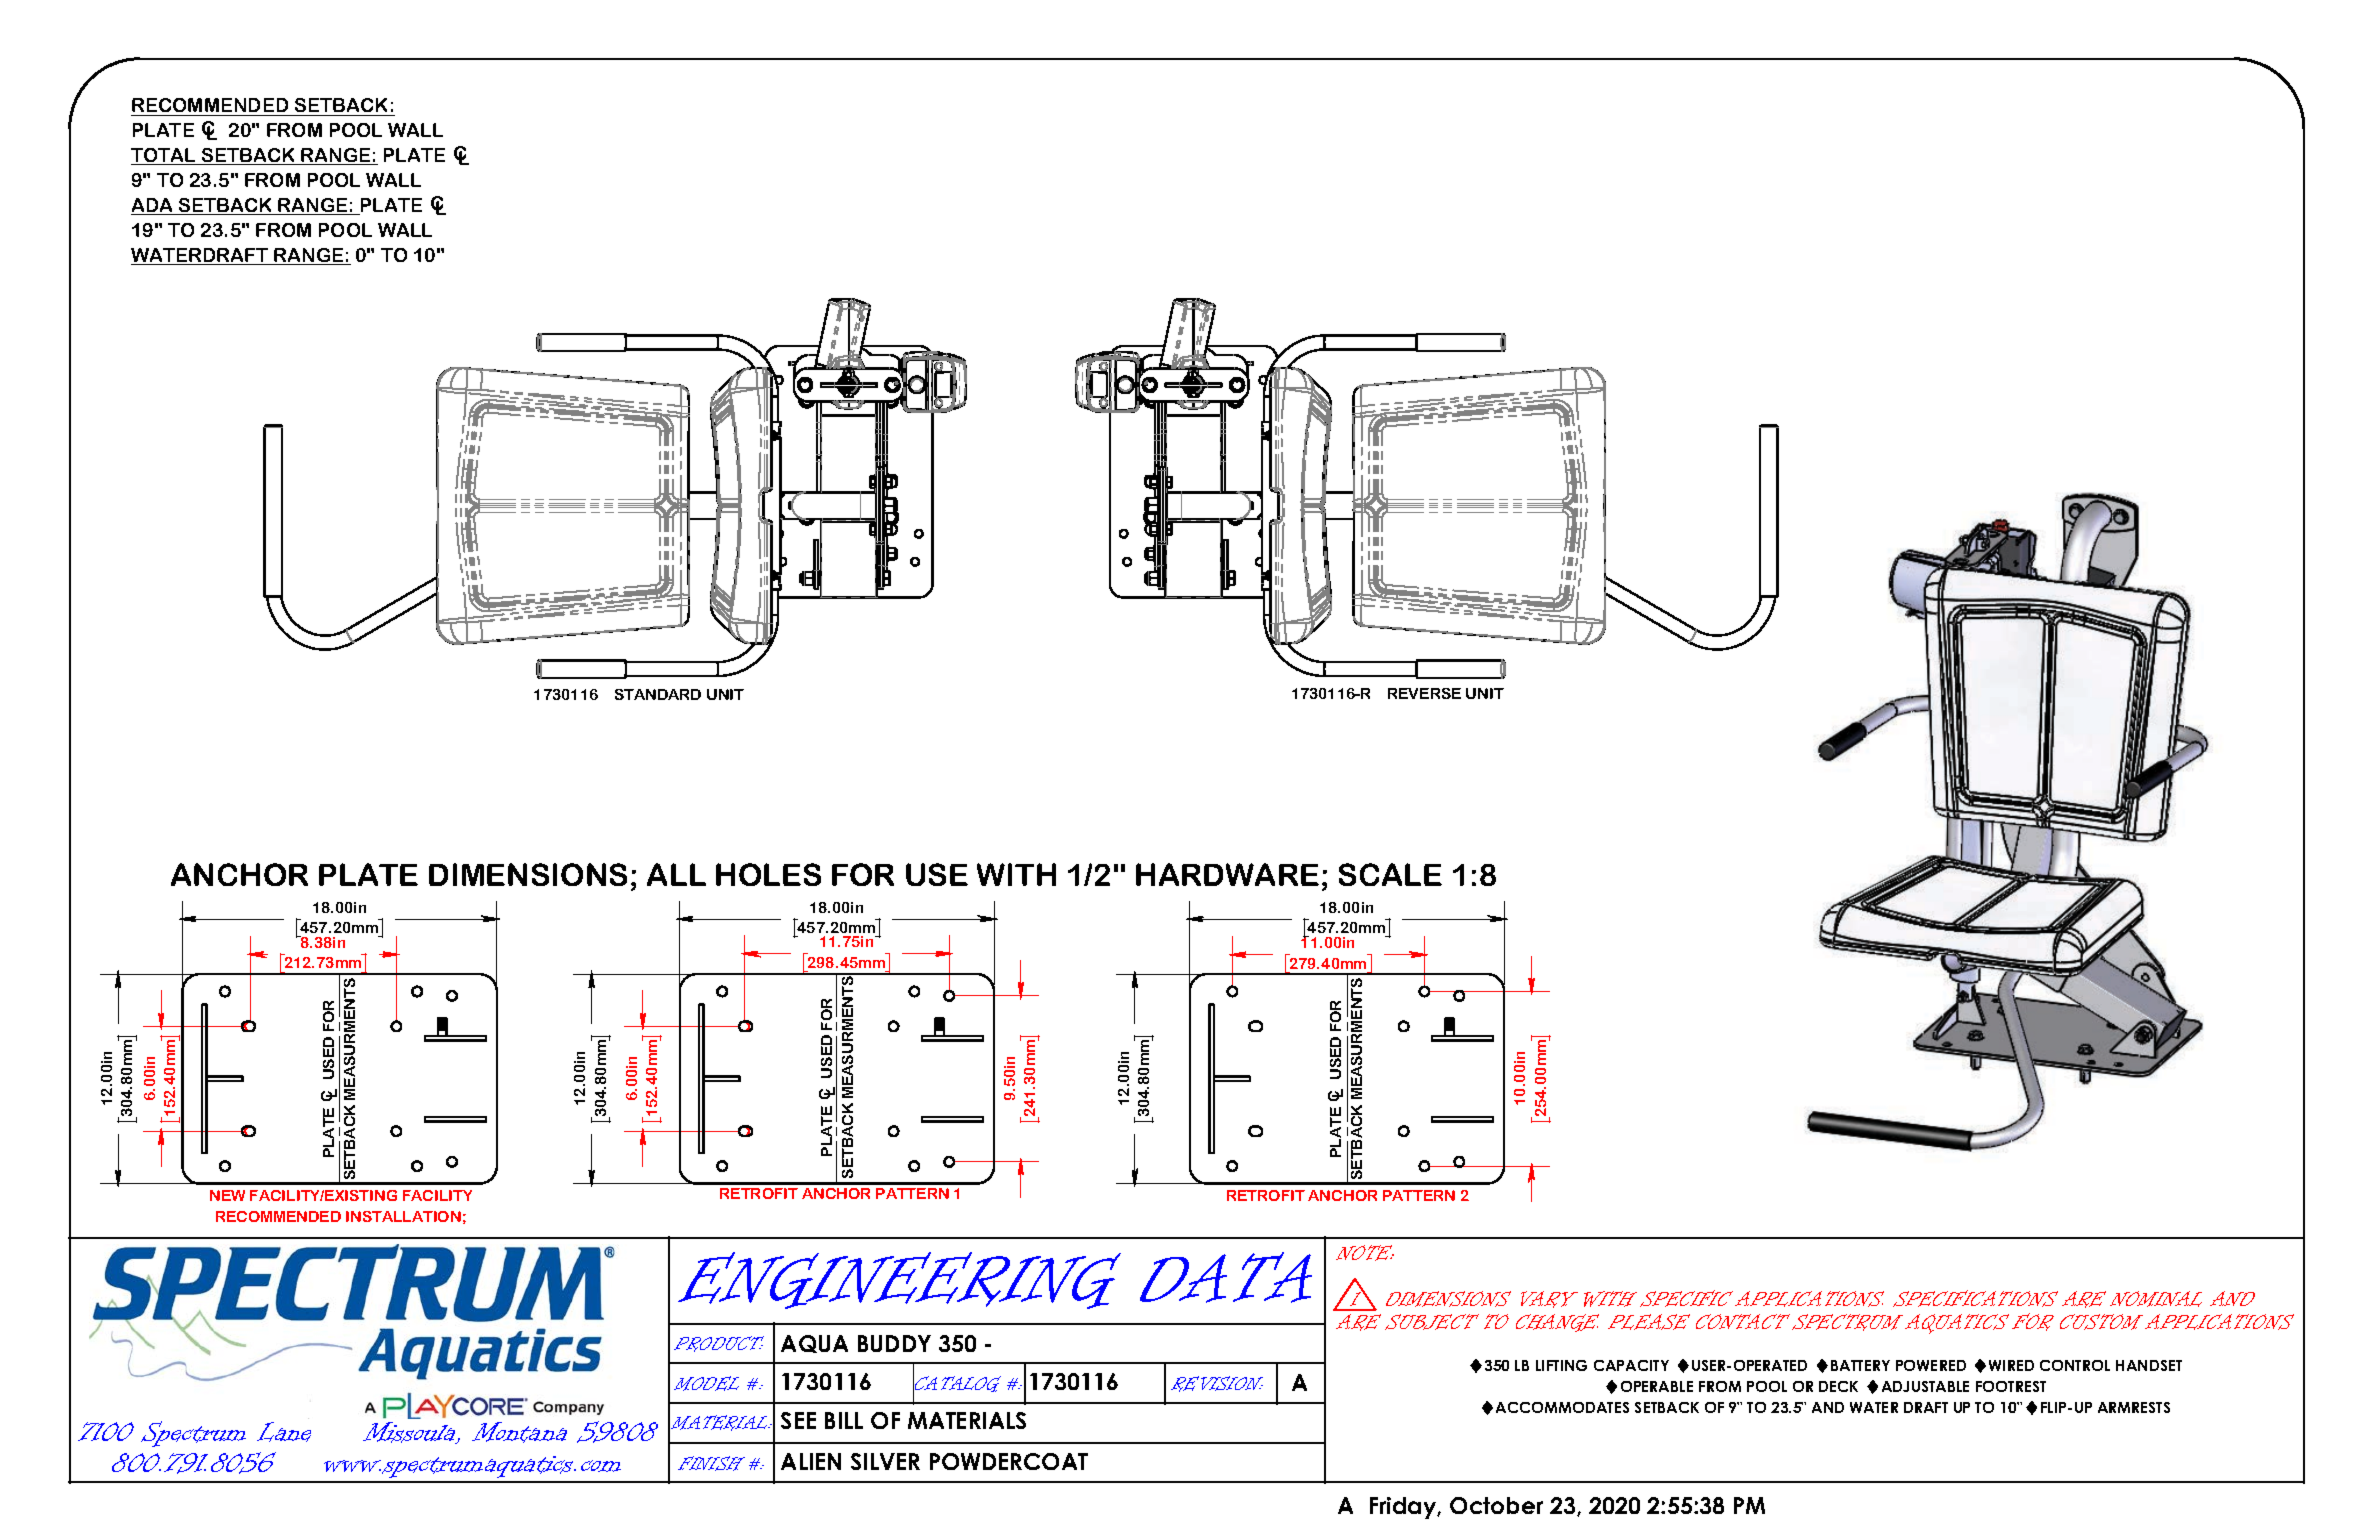 The height and width of the screenshot is (1537, 2375). I want to click on Lane, so click(284, 1432).
